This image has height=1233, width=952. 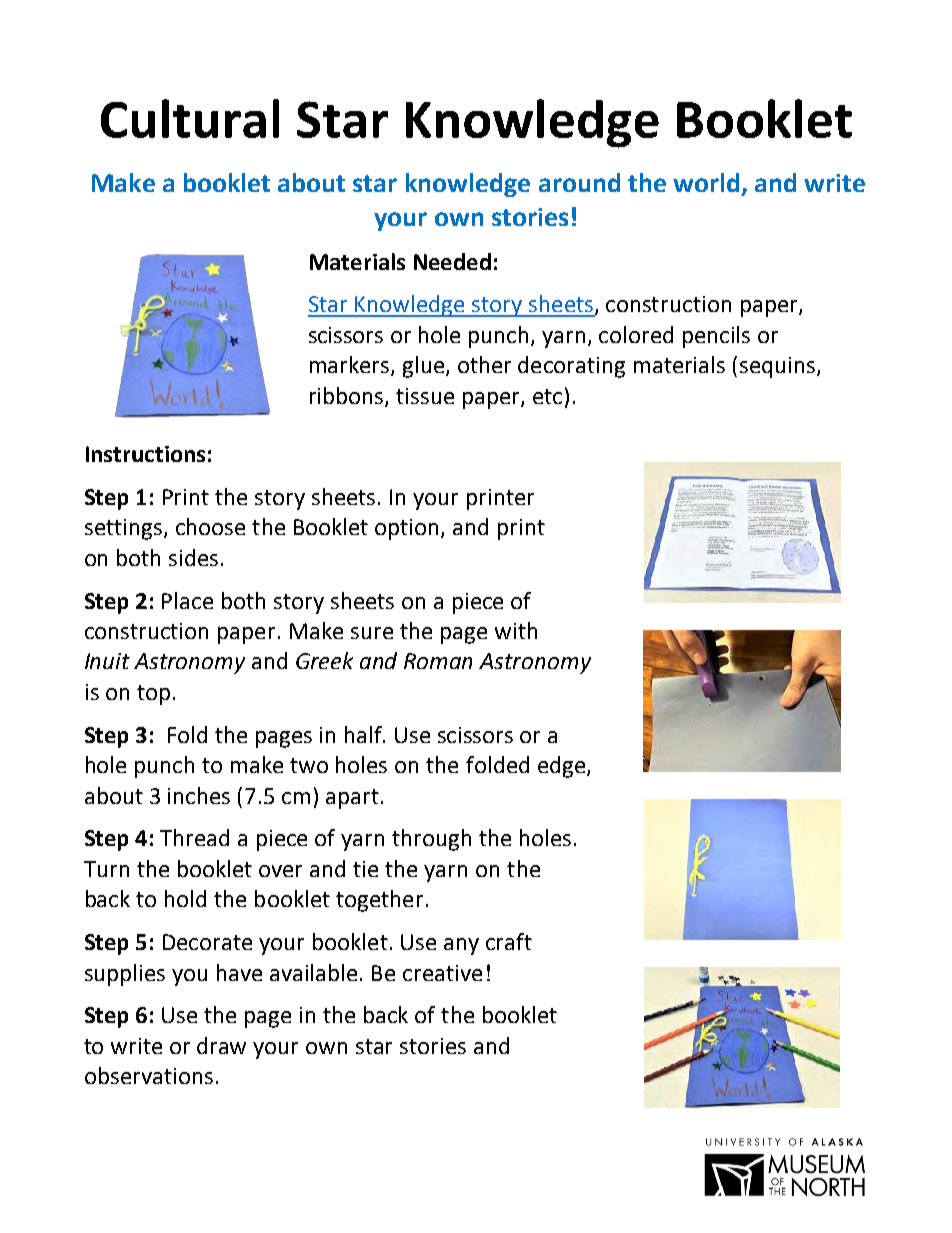 I want to click on with, so click(x=516, y=630).
